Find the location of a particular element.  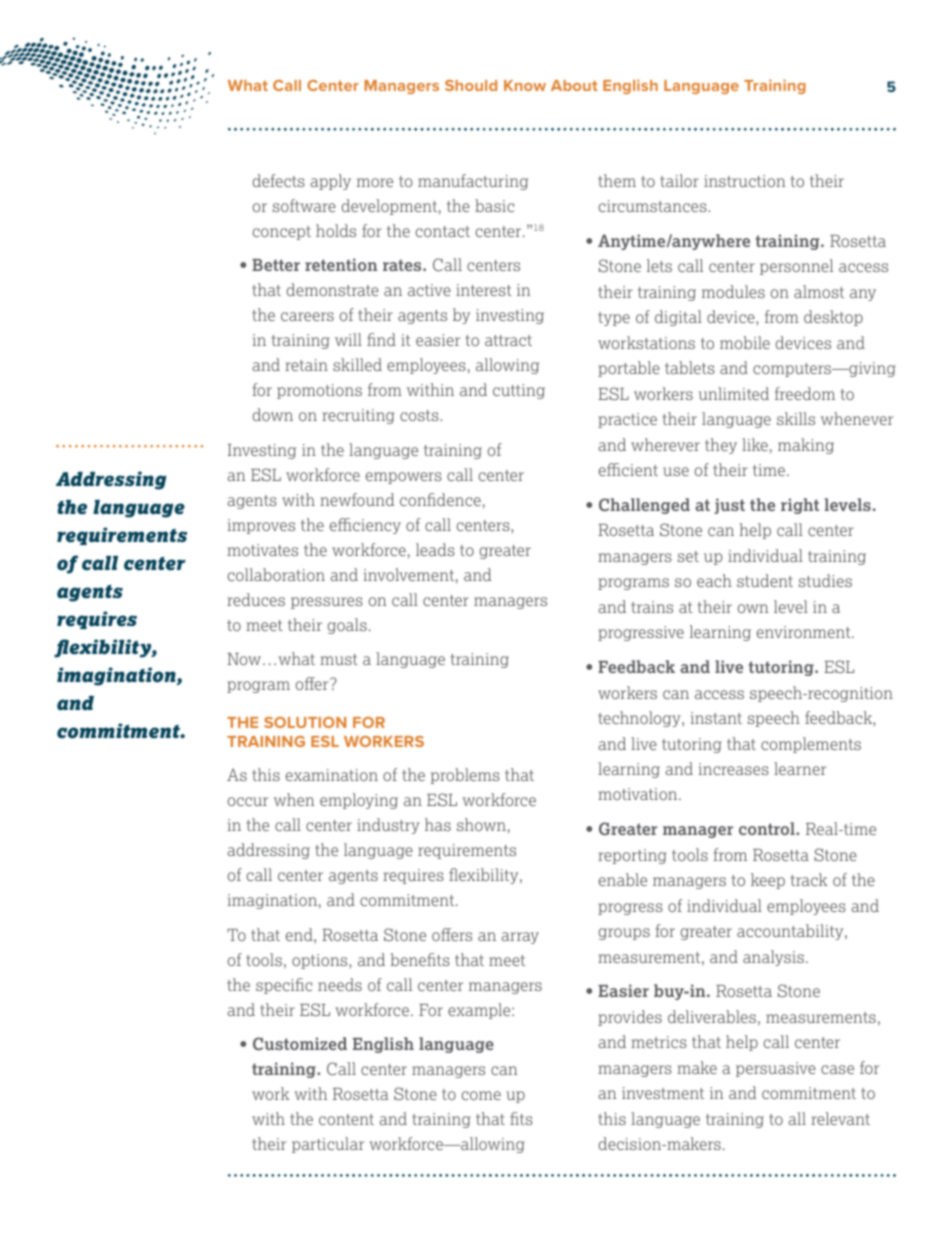

persuasive is located at coordinates (776, 1069).
